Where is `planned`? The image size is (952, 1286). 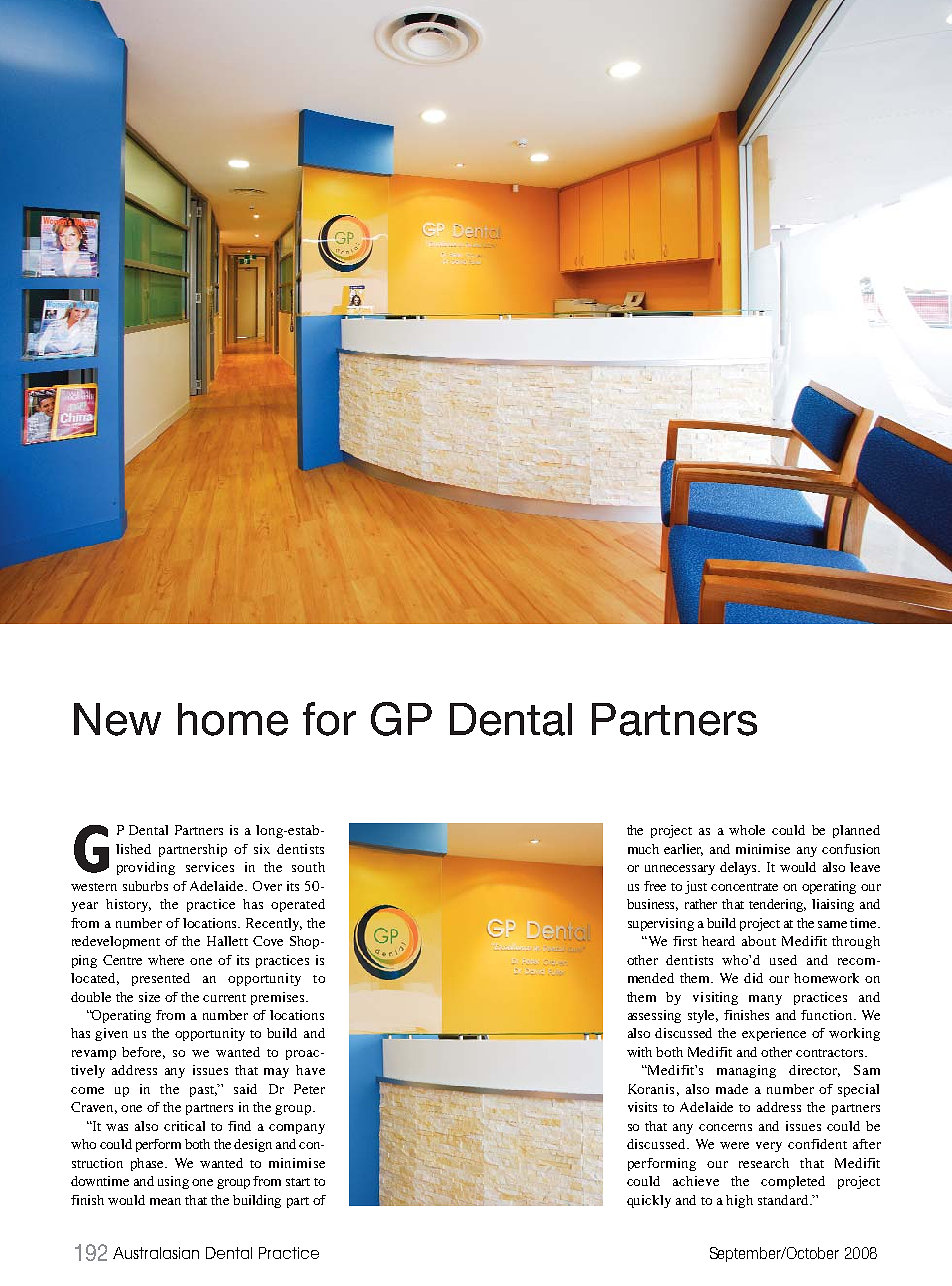
planned is located at coordinates (856, 831).
